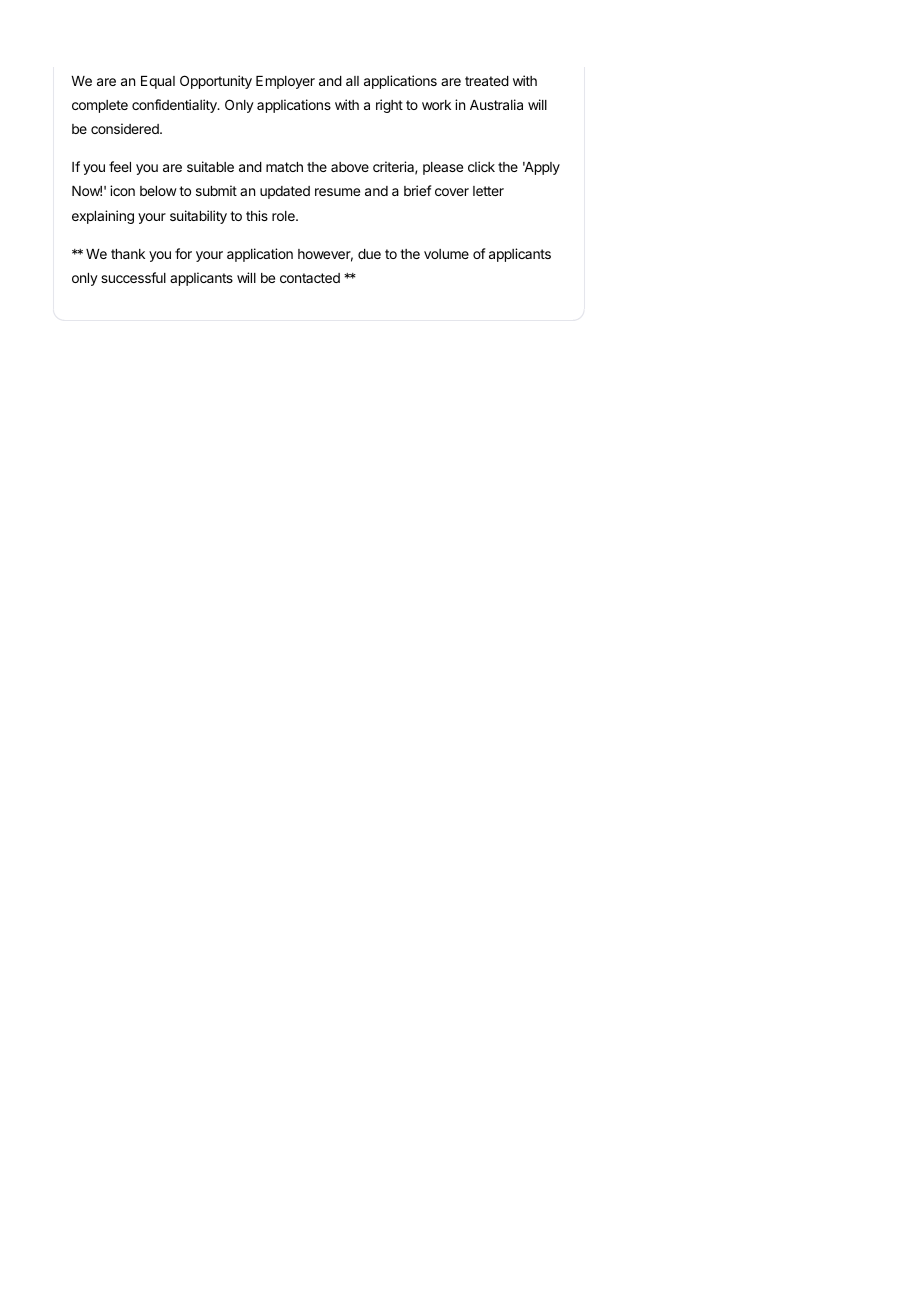  I want to click on successful, so click(133, 277).
